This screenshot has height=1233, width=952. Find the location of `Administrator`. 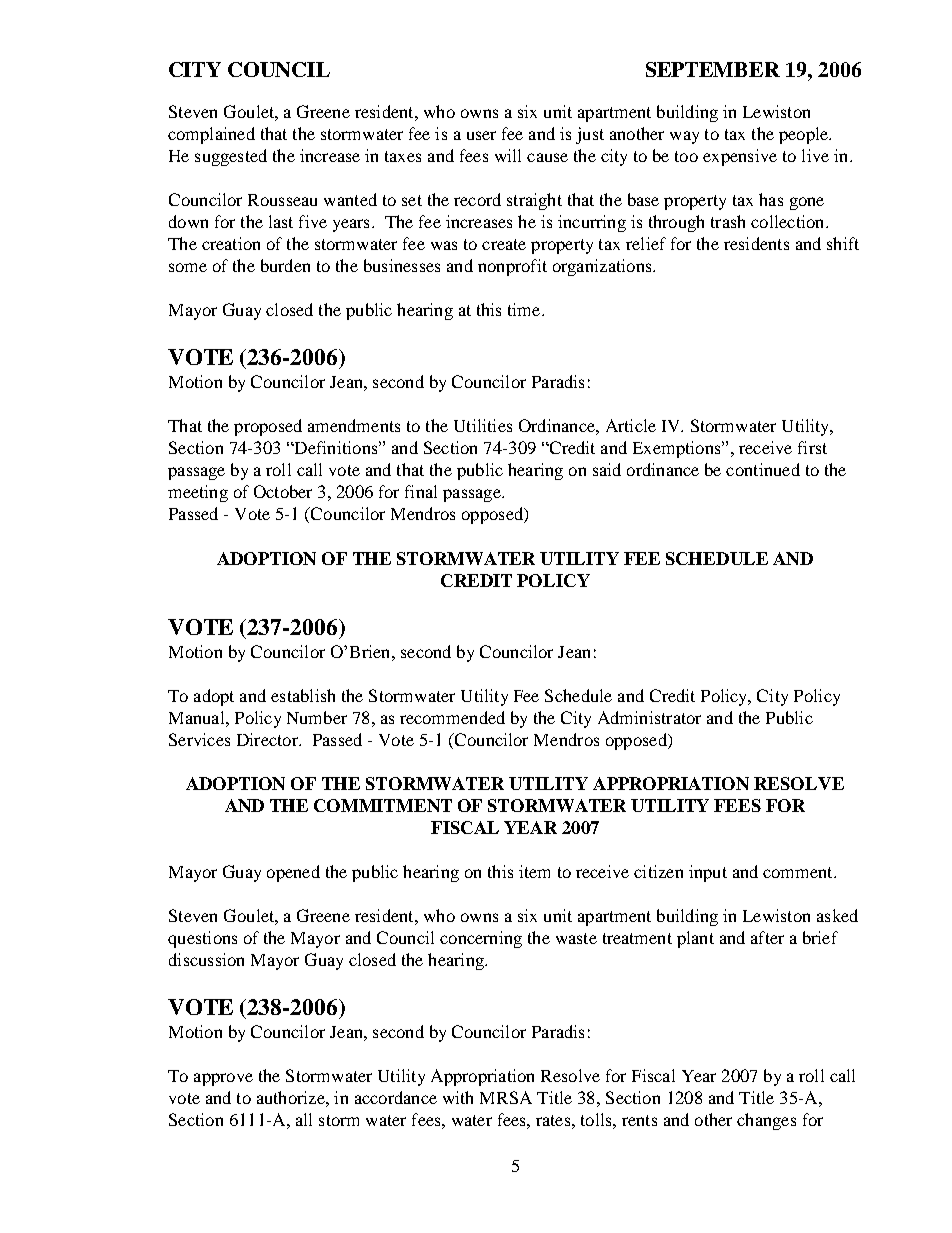

Administrator is located at coordinates (649, 717).
